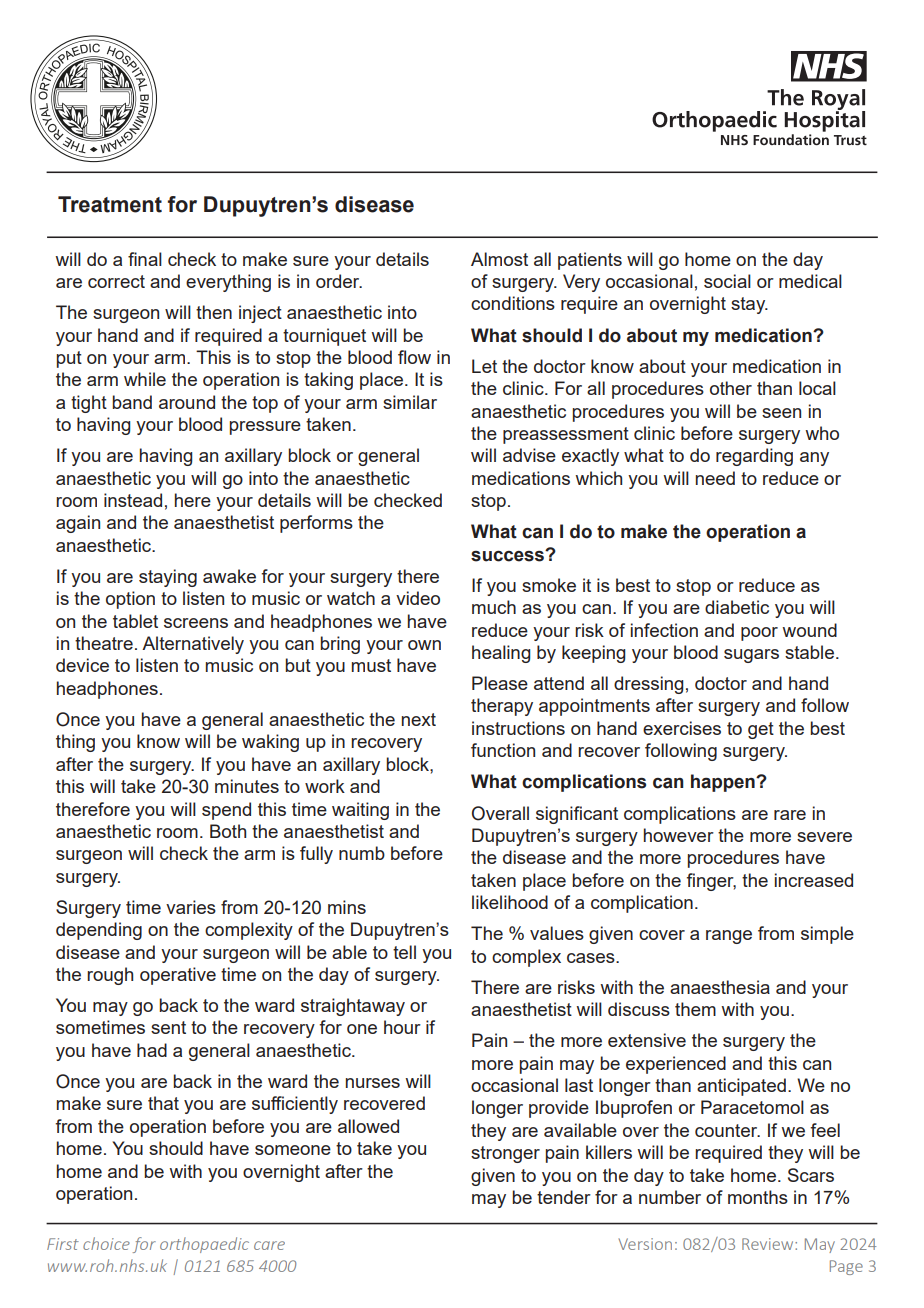 The height and width of the screenshot is (1308, 924). I want to click on social, so click(727, 281).
